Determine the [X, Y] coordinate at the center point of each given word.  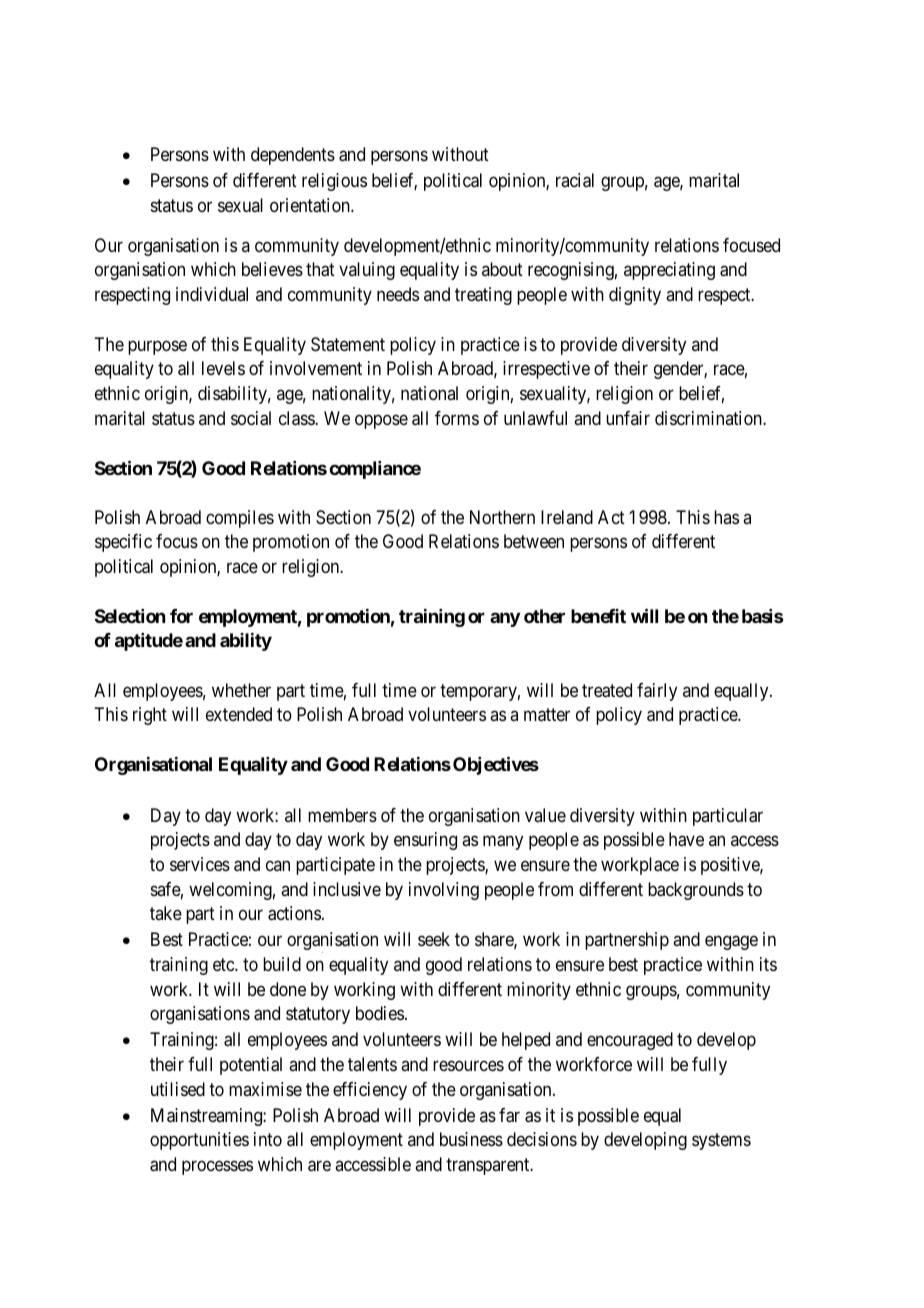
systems [721, 1141]
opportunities [199, 1141]
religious [334, 182]
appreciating [669, 271]
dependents [293, 156]
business [471, 1139]
